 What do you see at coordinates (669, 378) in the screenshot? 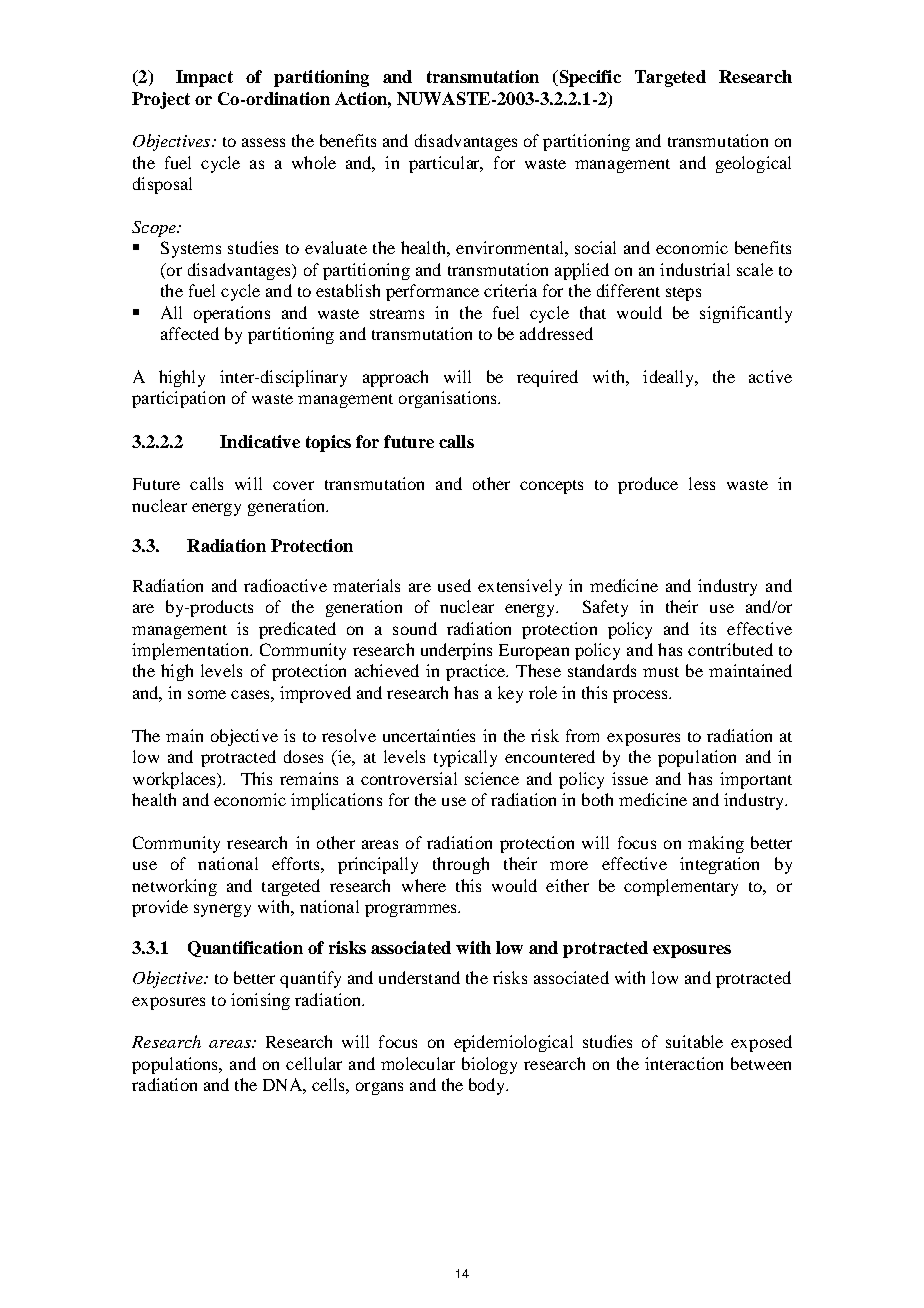
I see `ideally` at bounding box center [669, 378].
